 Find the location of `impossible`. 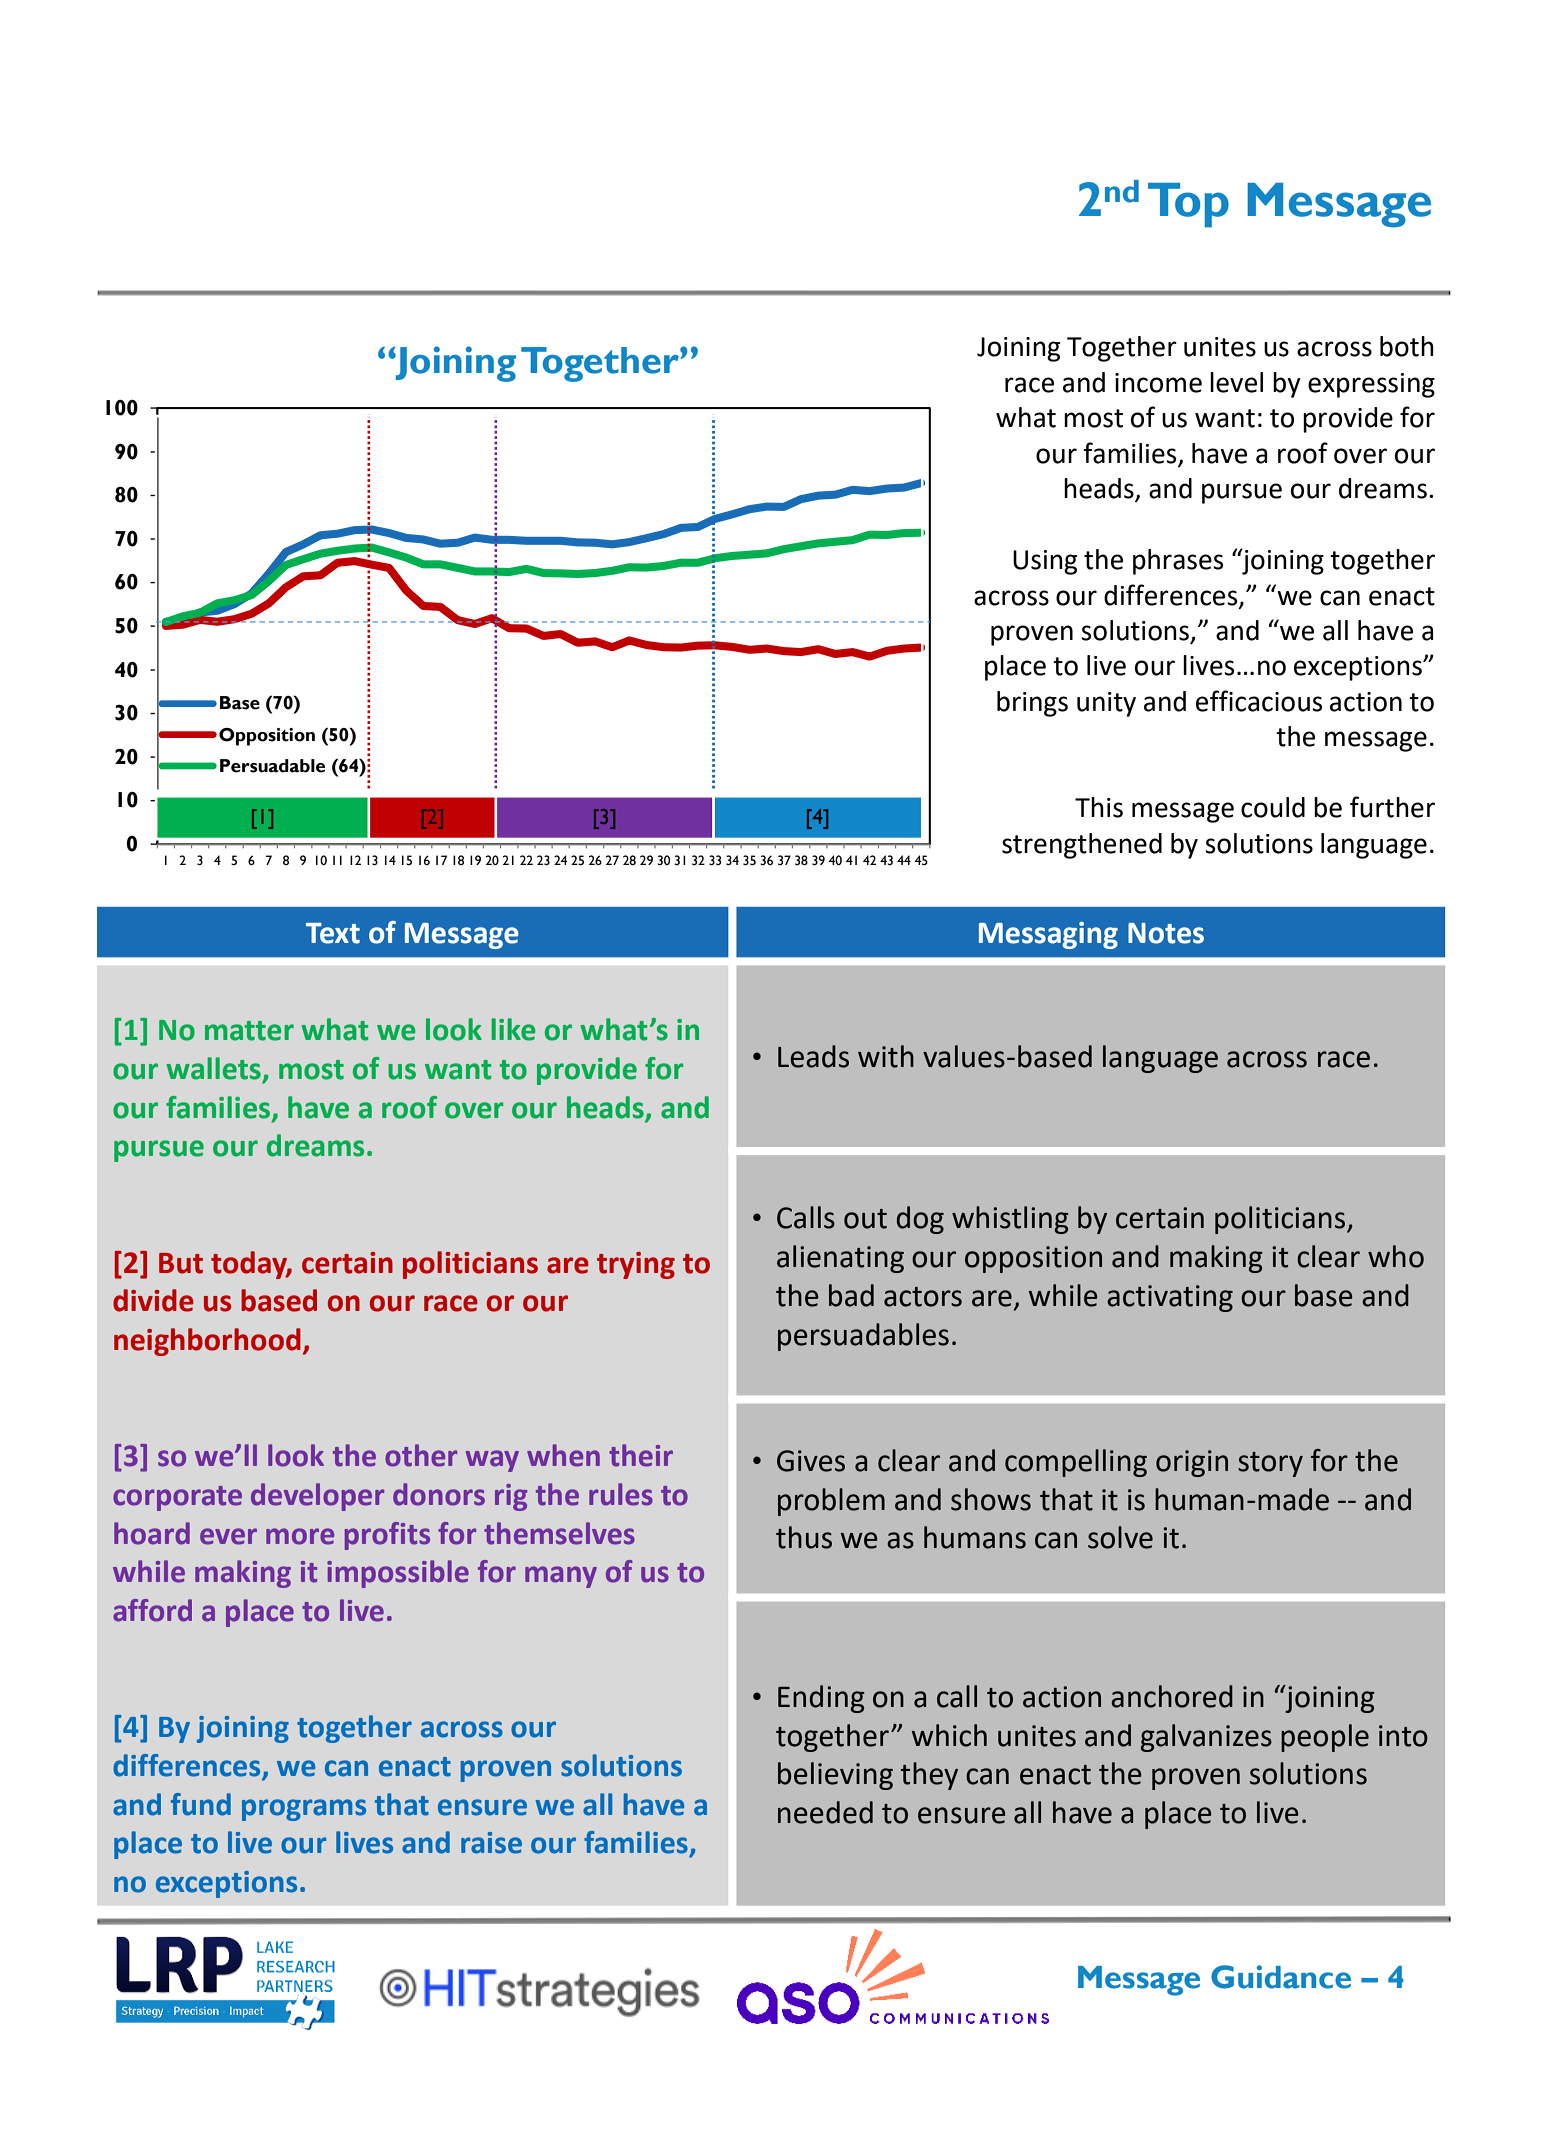

impossible is located at coordinates (398, 1574).
